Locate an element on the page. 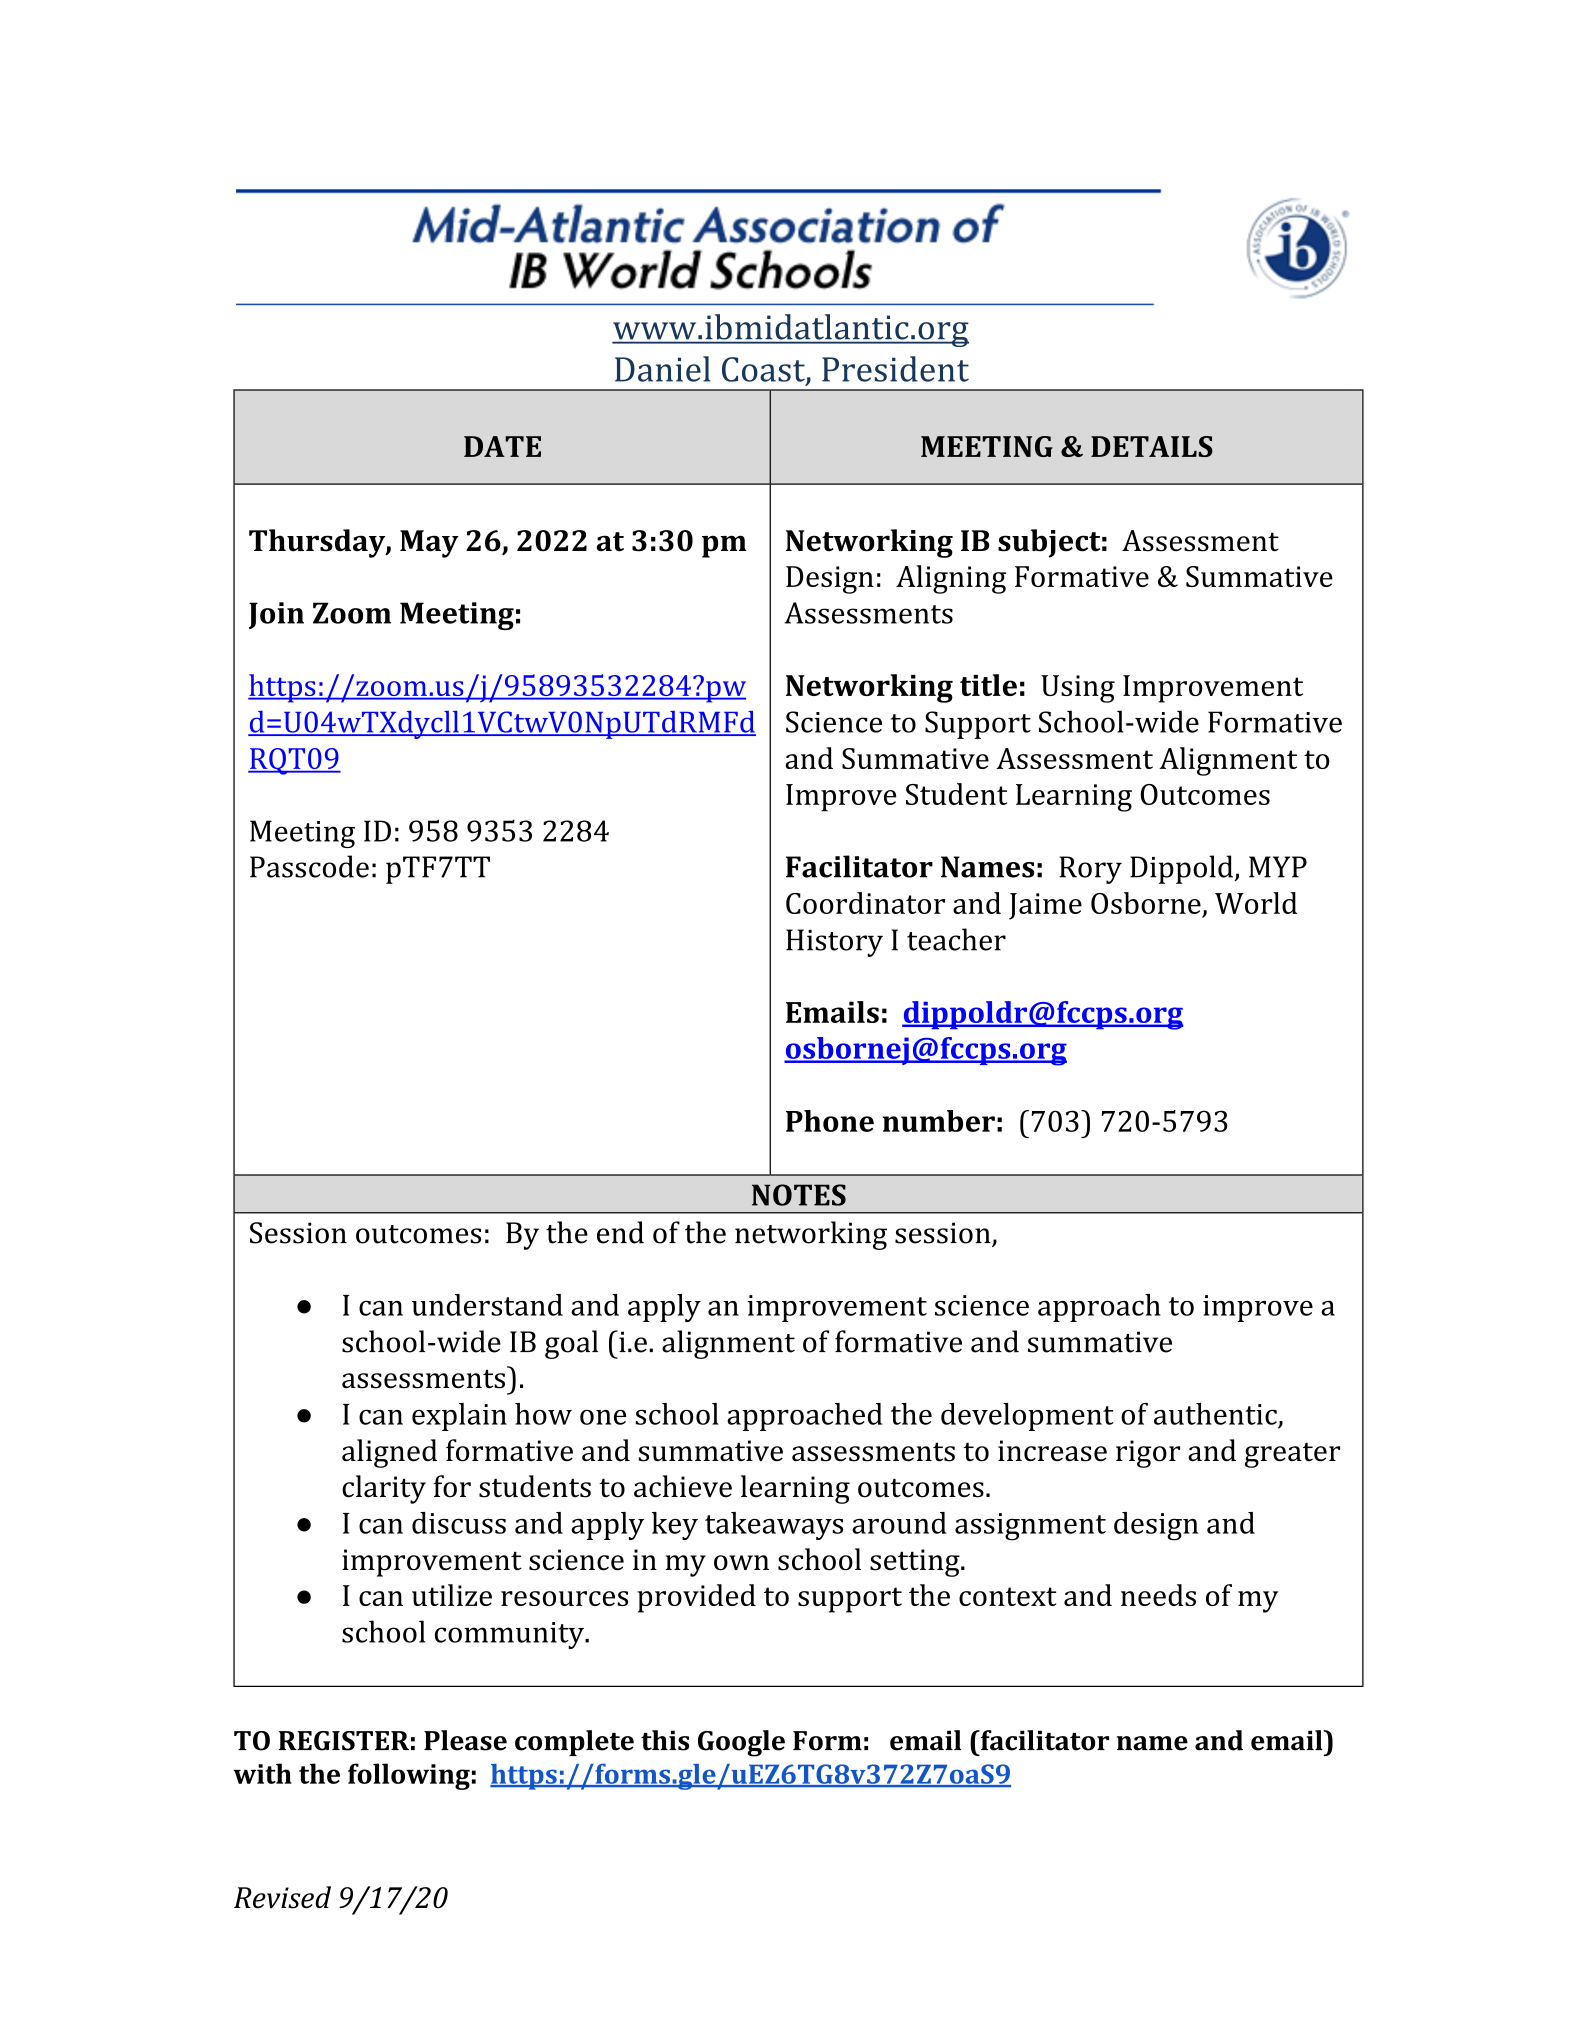  needs is located at coordinates (1158, 1595).
